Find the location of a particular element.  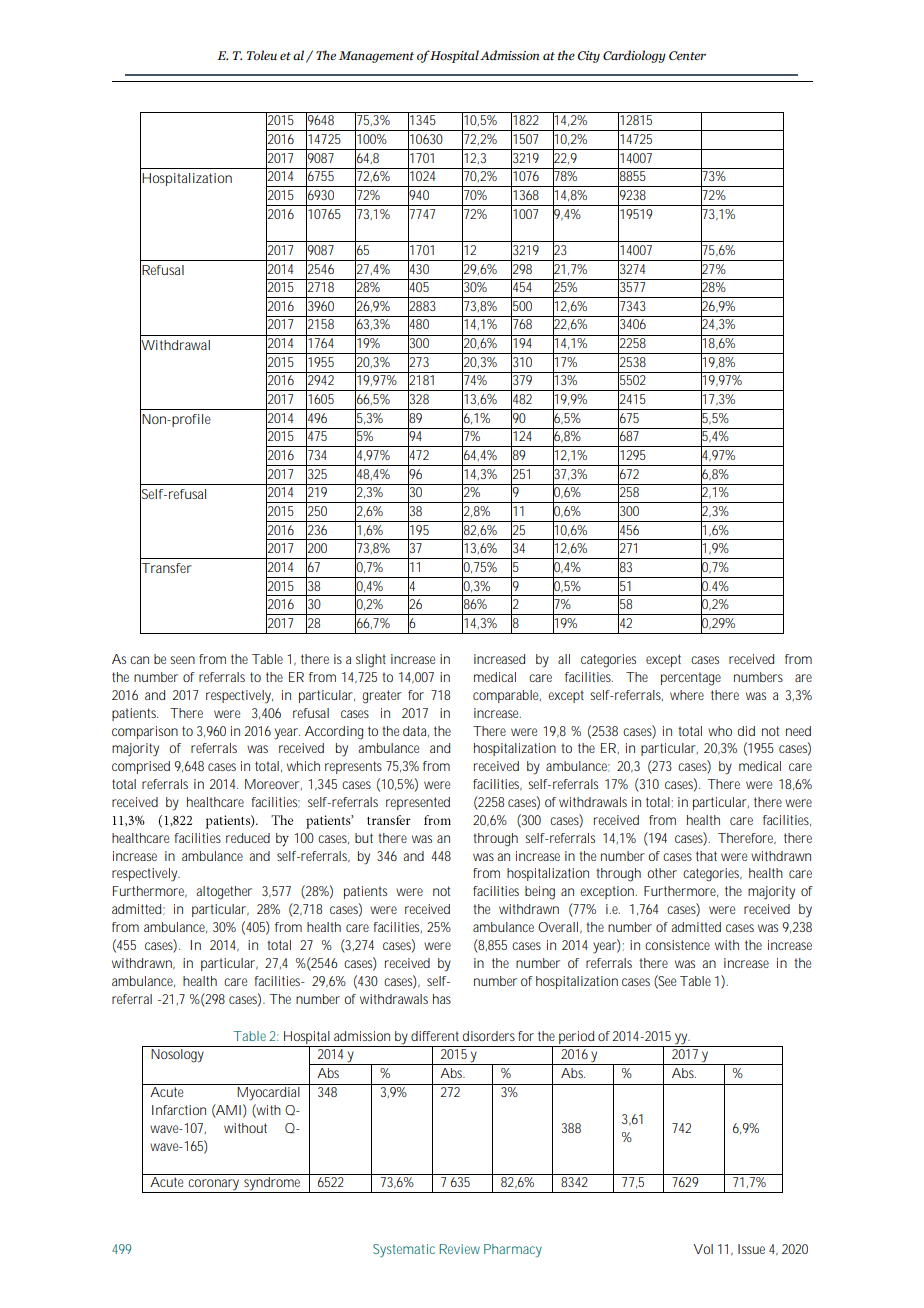

seen is located at coordinates (182, 660).
